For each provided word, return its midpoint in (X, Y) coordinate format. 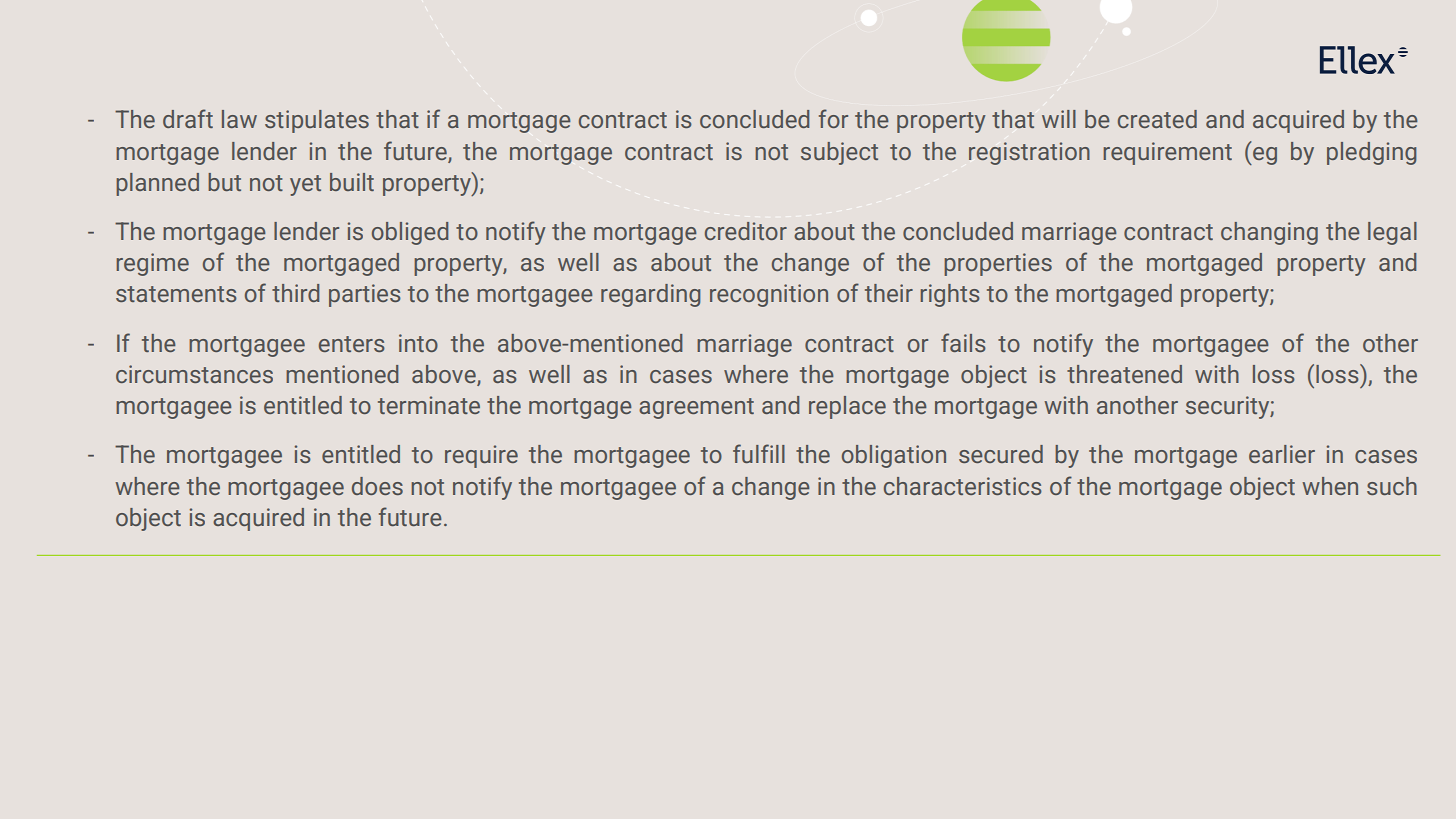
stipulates (317, 121)
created (1157, 119)
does (377, 486)
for (833, 118)
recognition (769, 295)
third (295, 293)
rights (950, 295)
